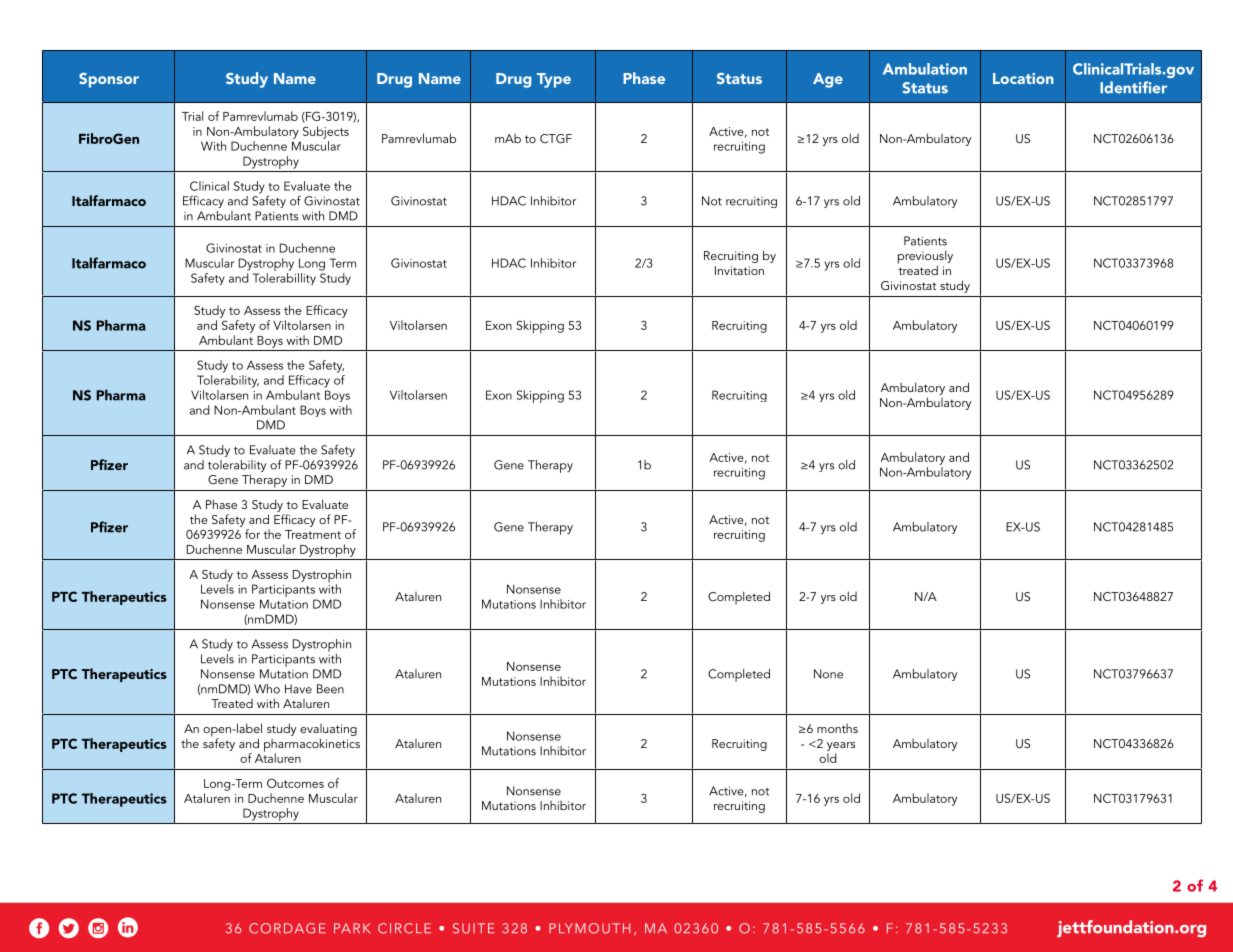 This image has height=952, width=1233. I want to click on Location, so click(1023, 78).
